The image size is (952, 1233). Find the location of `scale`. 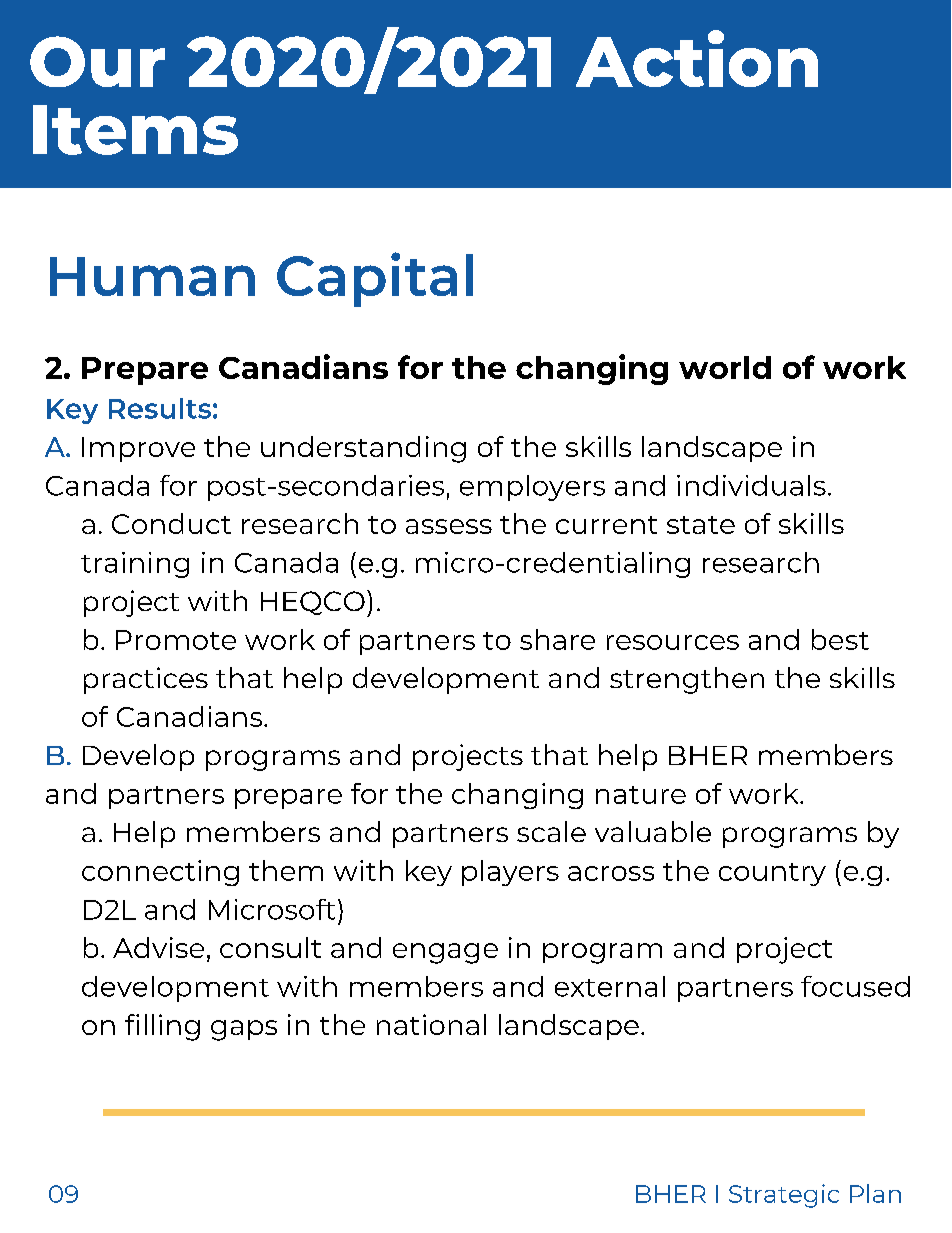

scale is located at coordinates (551, 831).
